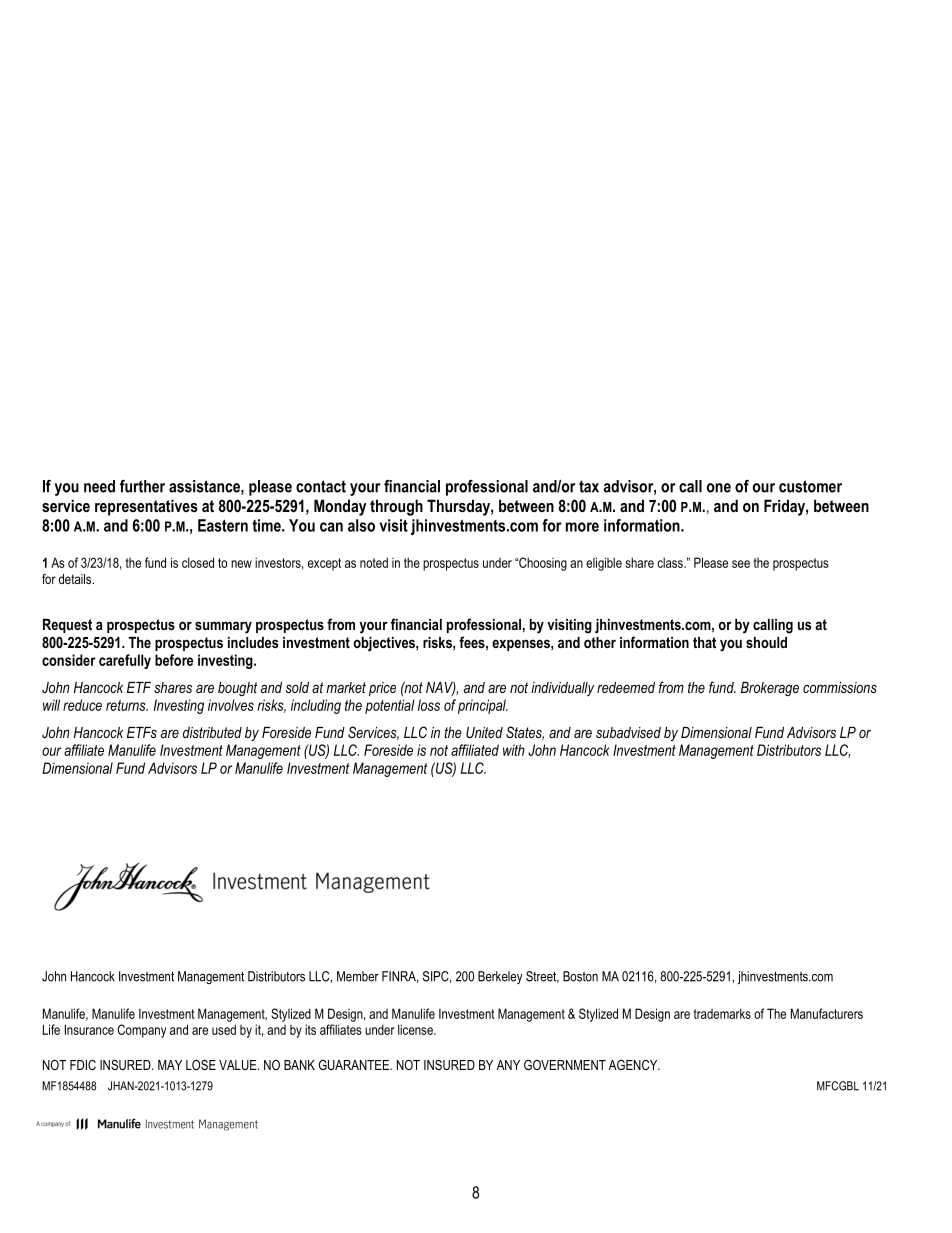 This image has width=952, height=1233. What do you see at coordinates (580, 976) in the image?
I see `Boston` at bounding box center [580, 976].
